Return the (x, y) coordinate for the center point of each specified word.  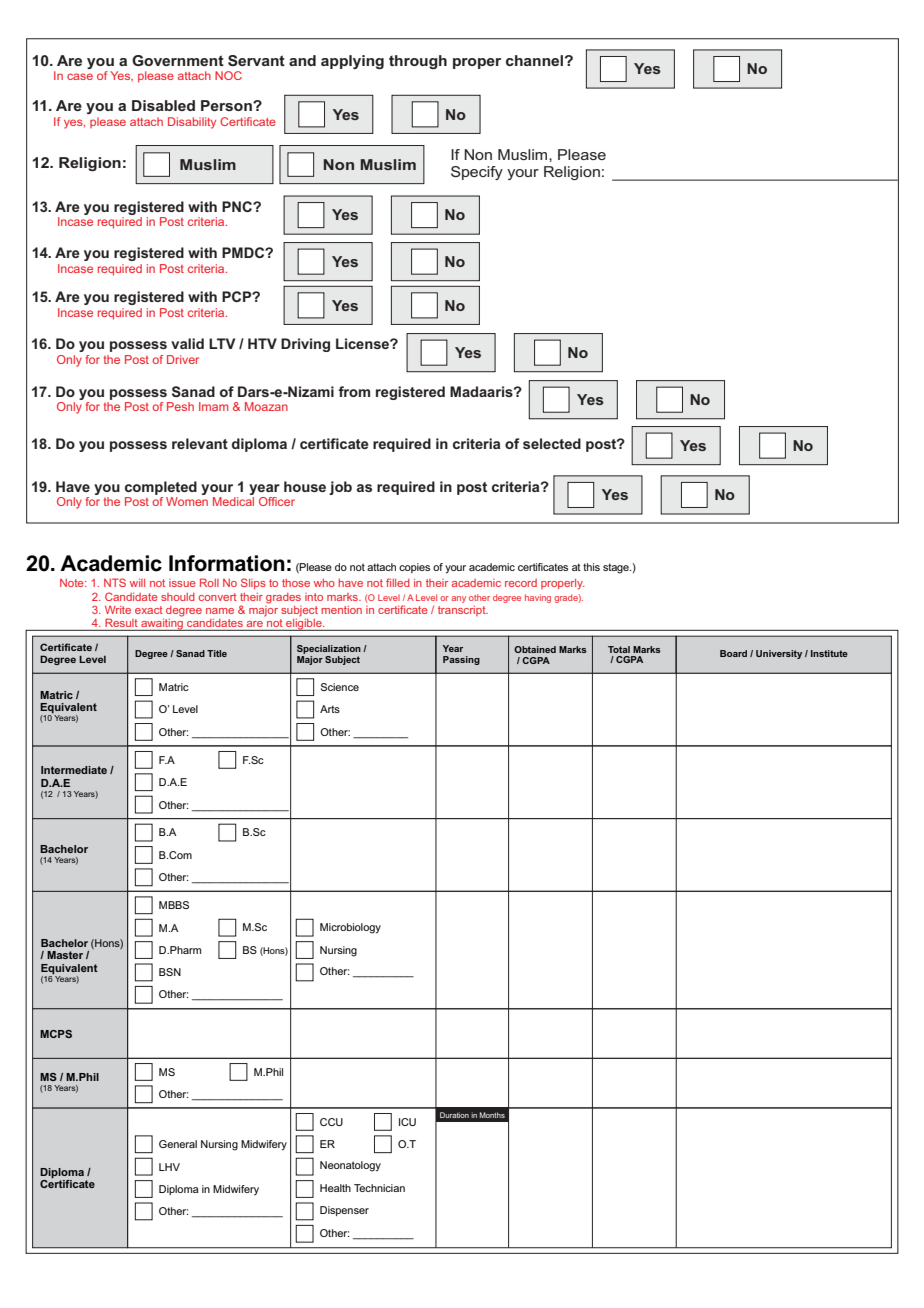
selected (552, 443)
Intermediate (74, 770)
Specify (477, 173)
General (178, 1144)
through (418, 62)
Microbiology (350, 928)
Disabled (163, 105)
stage (617, 568)
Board (733, 653)
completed (161, 488)
